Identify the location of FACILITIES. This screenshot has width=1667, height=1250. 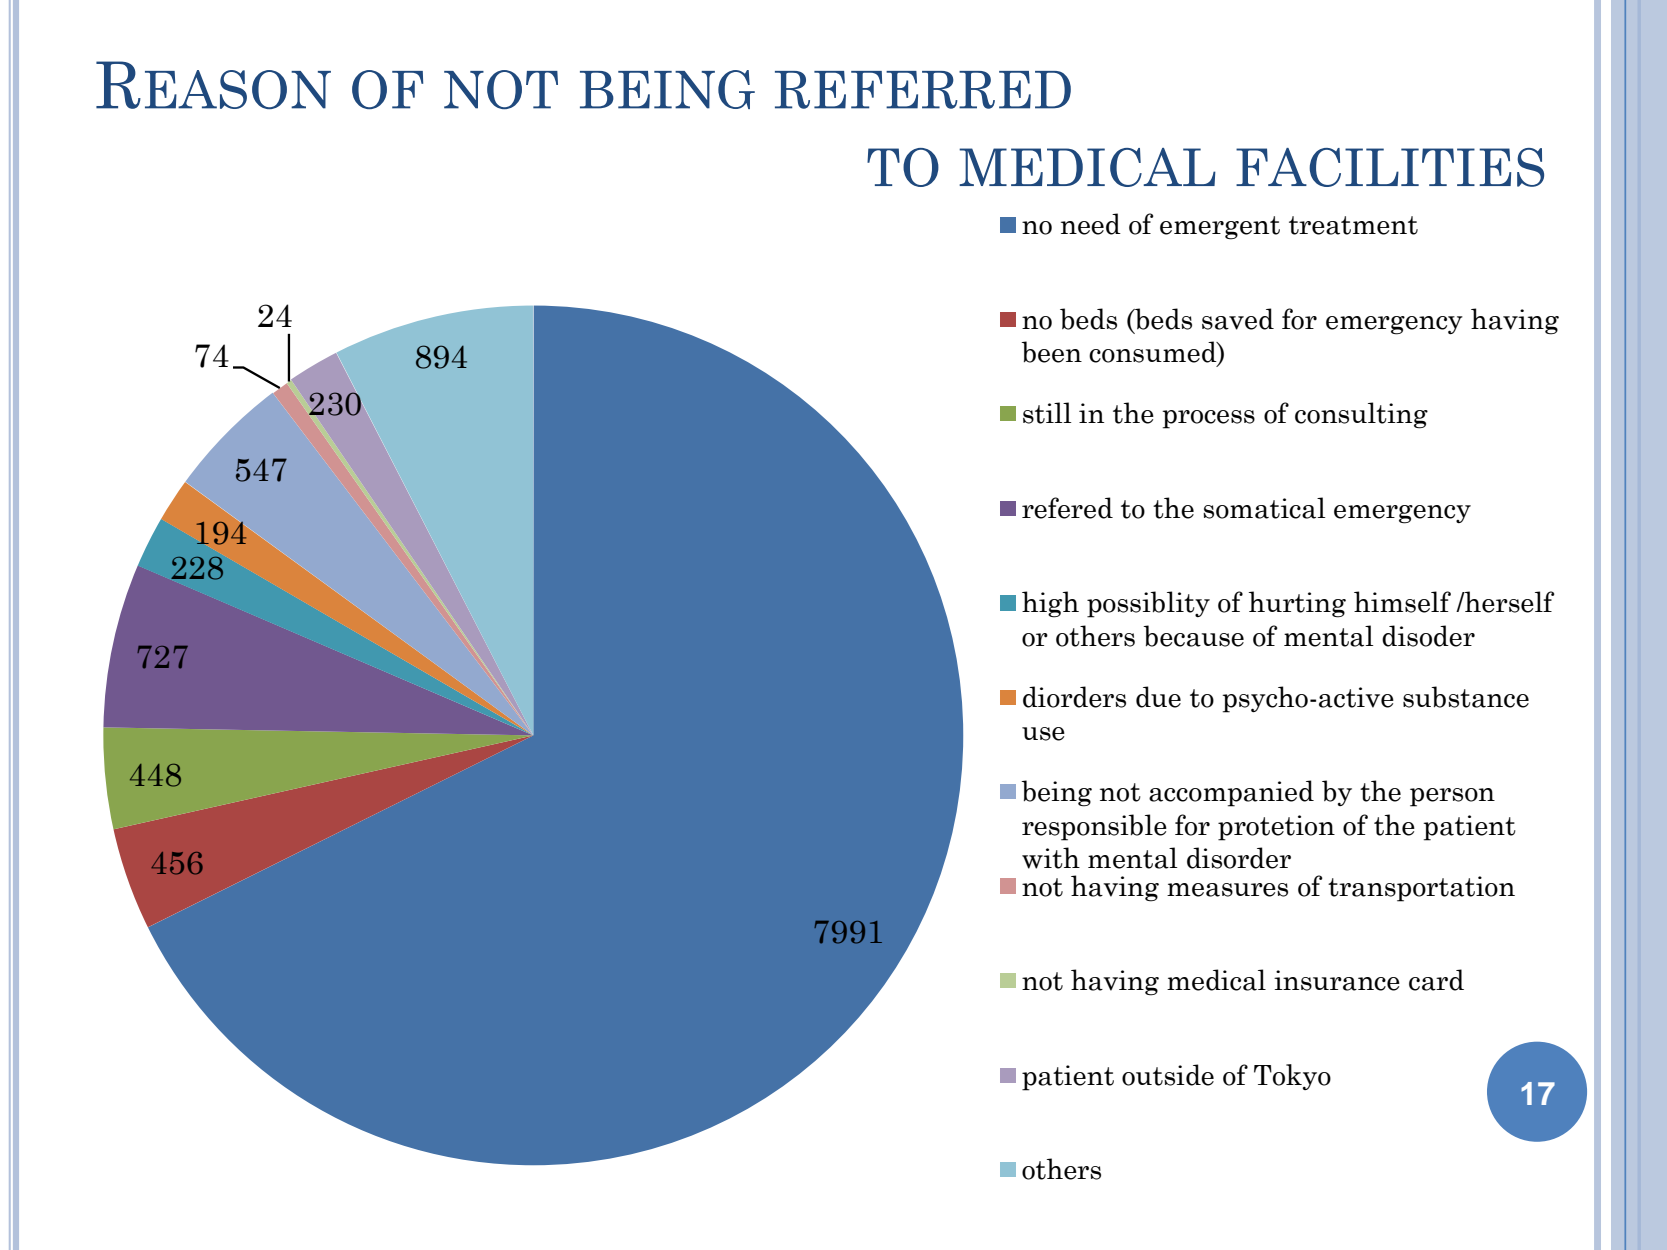
(1390, 167).
